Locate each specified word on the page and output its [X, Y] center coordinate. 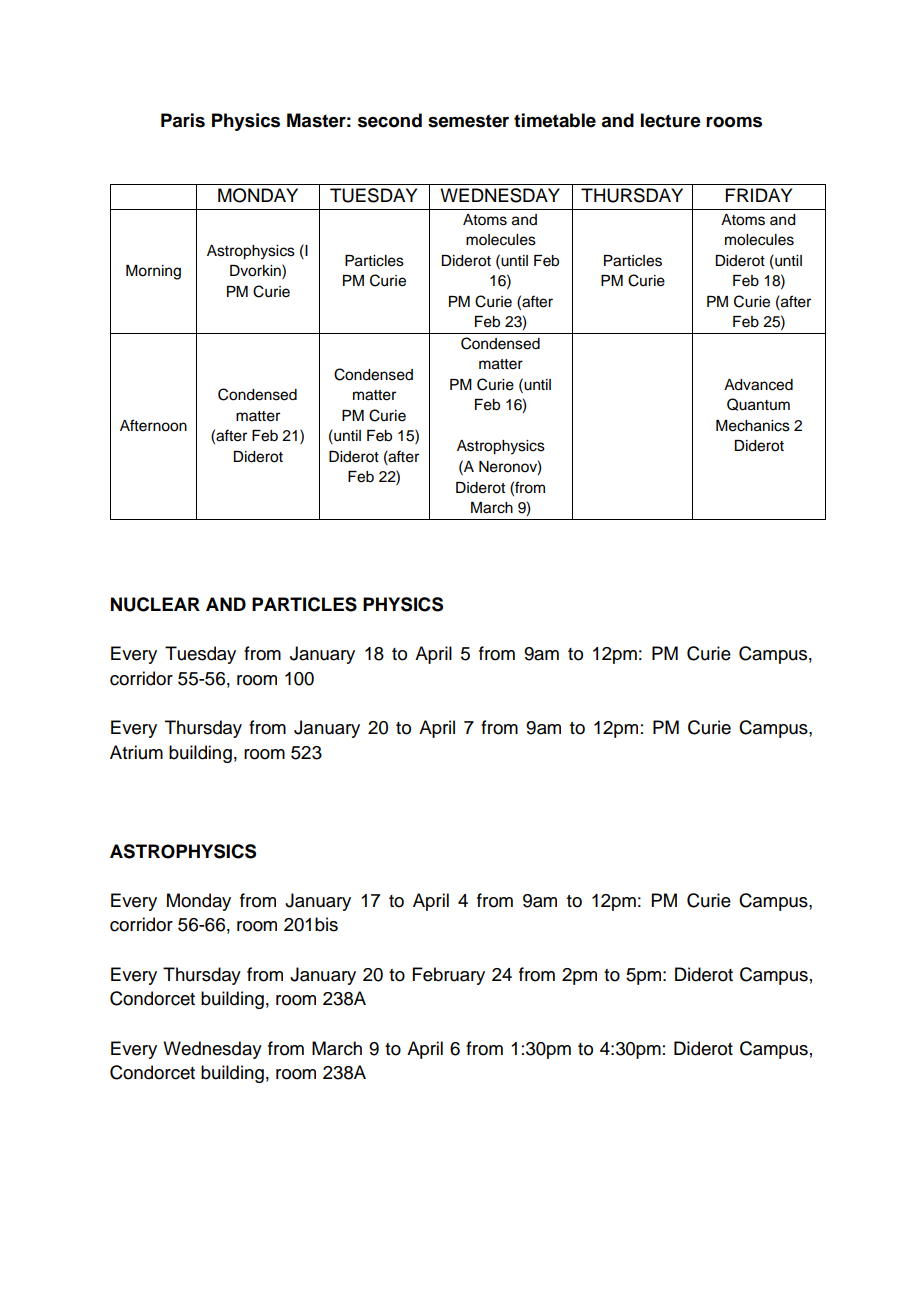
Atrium [136, 752]
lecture [671, 120]
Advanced [758, 385]
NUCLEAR [155, 604]
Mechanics [753, 426]
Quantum [758, 404]
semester [468, 121]
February [449, 976]
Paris [183, 120]
